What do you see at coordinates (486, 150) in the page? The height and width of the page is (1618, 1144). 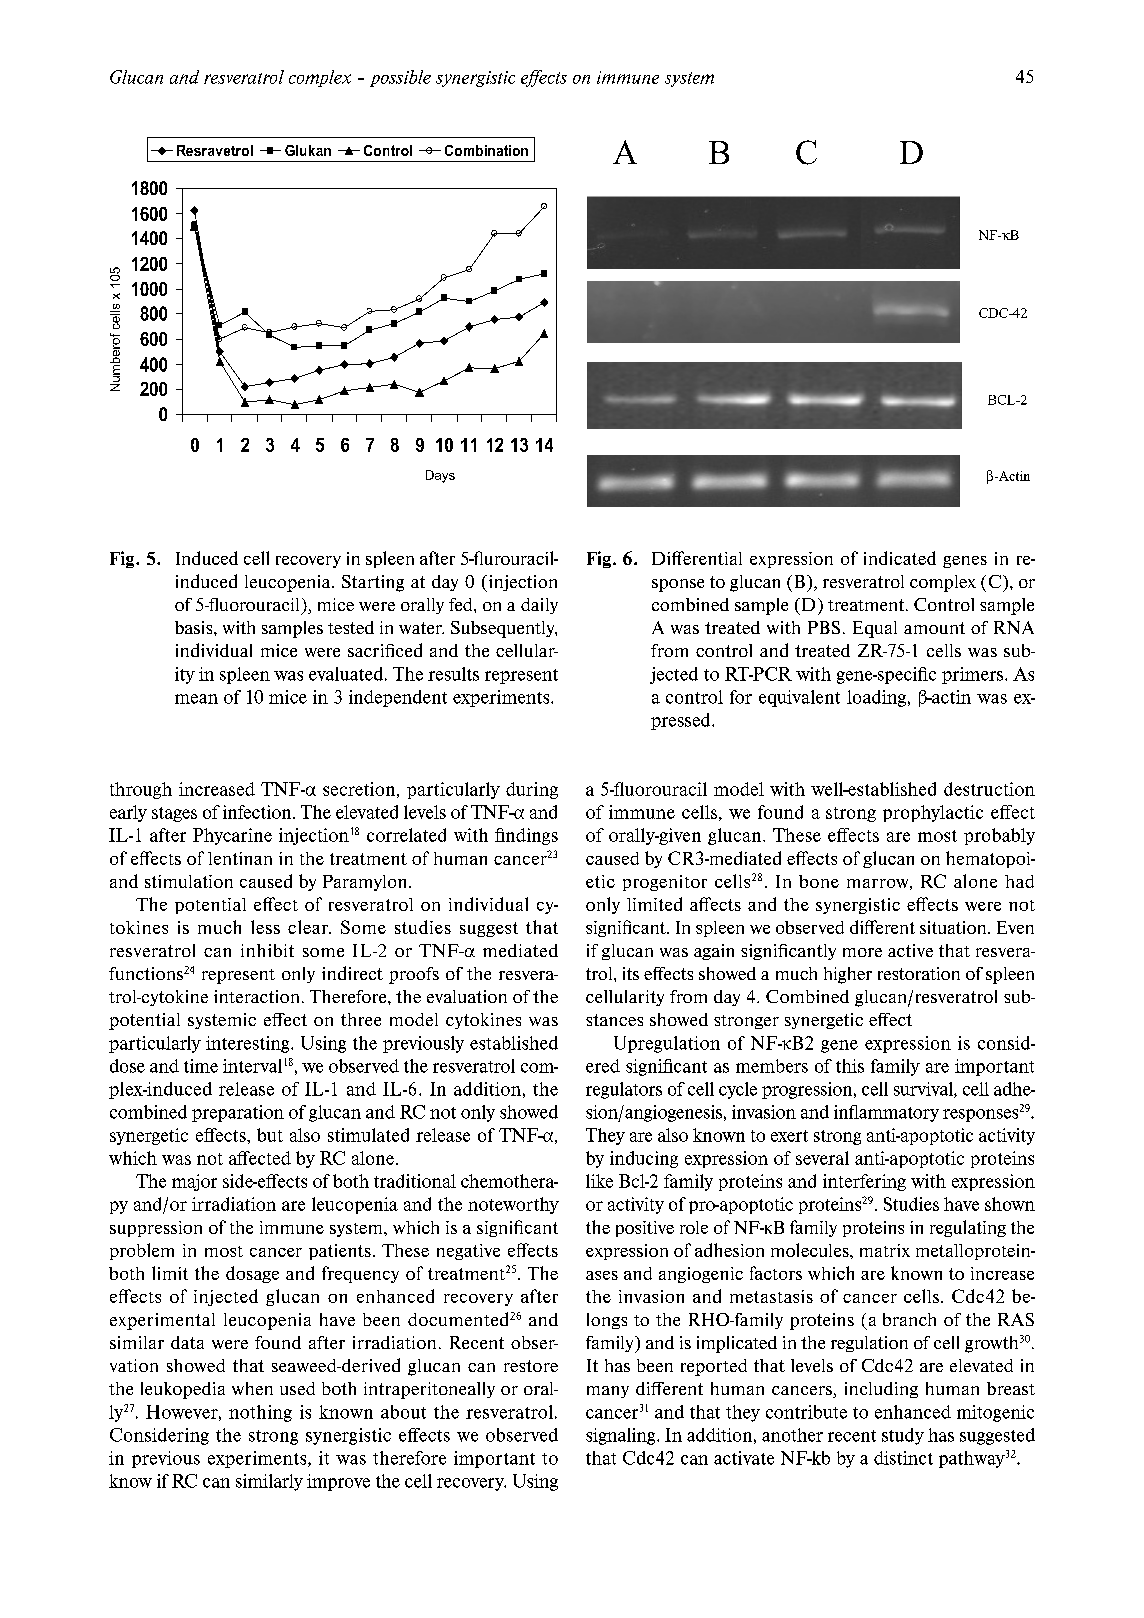 I see `Combination` at bounding box center [486, 150].
